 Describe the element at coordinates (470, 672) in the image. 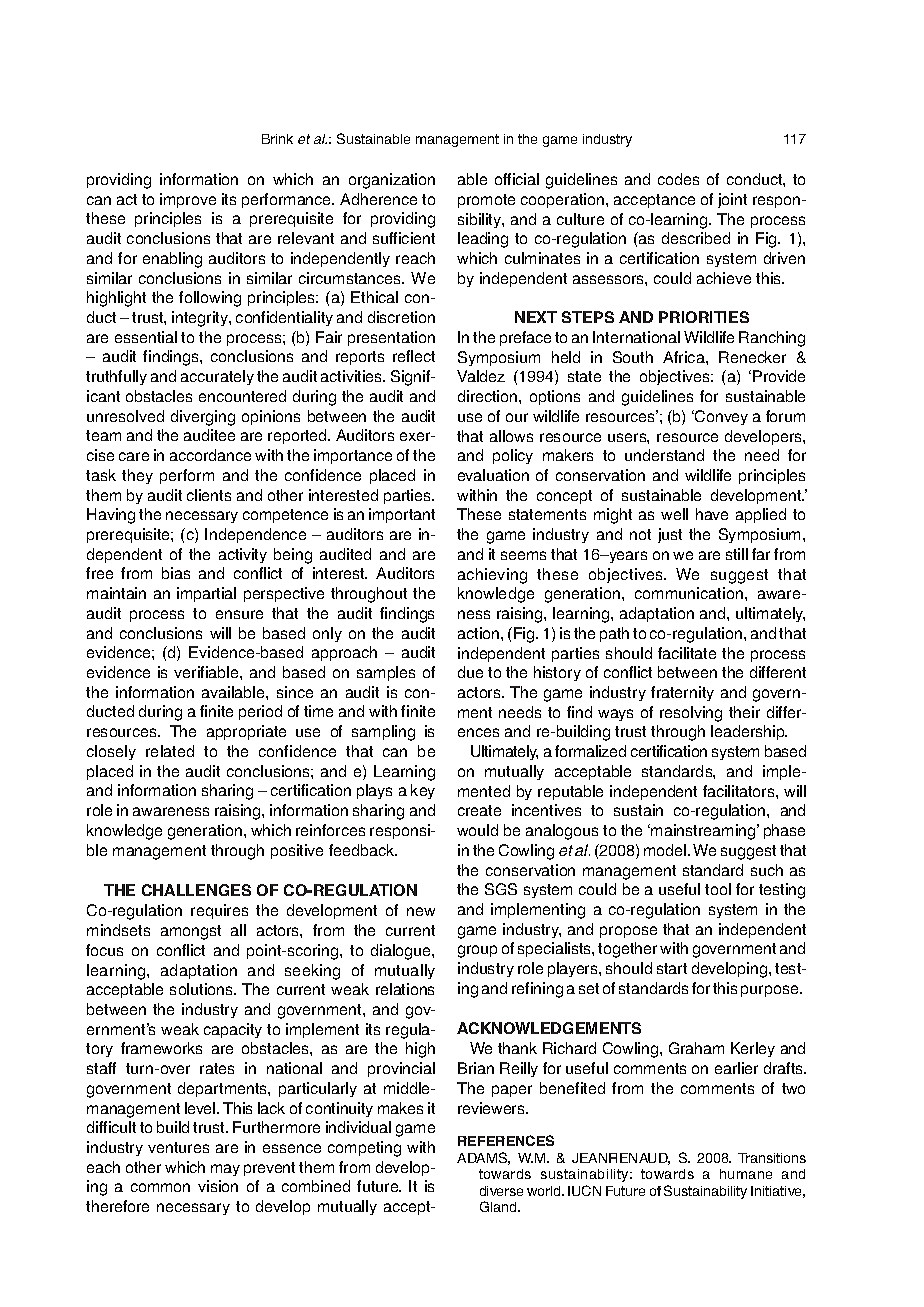

I see `due` at that location.
